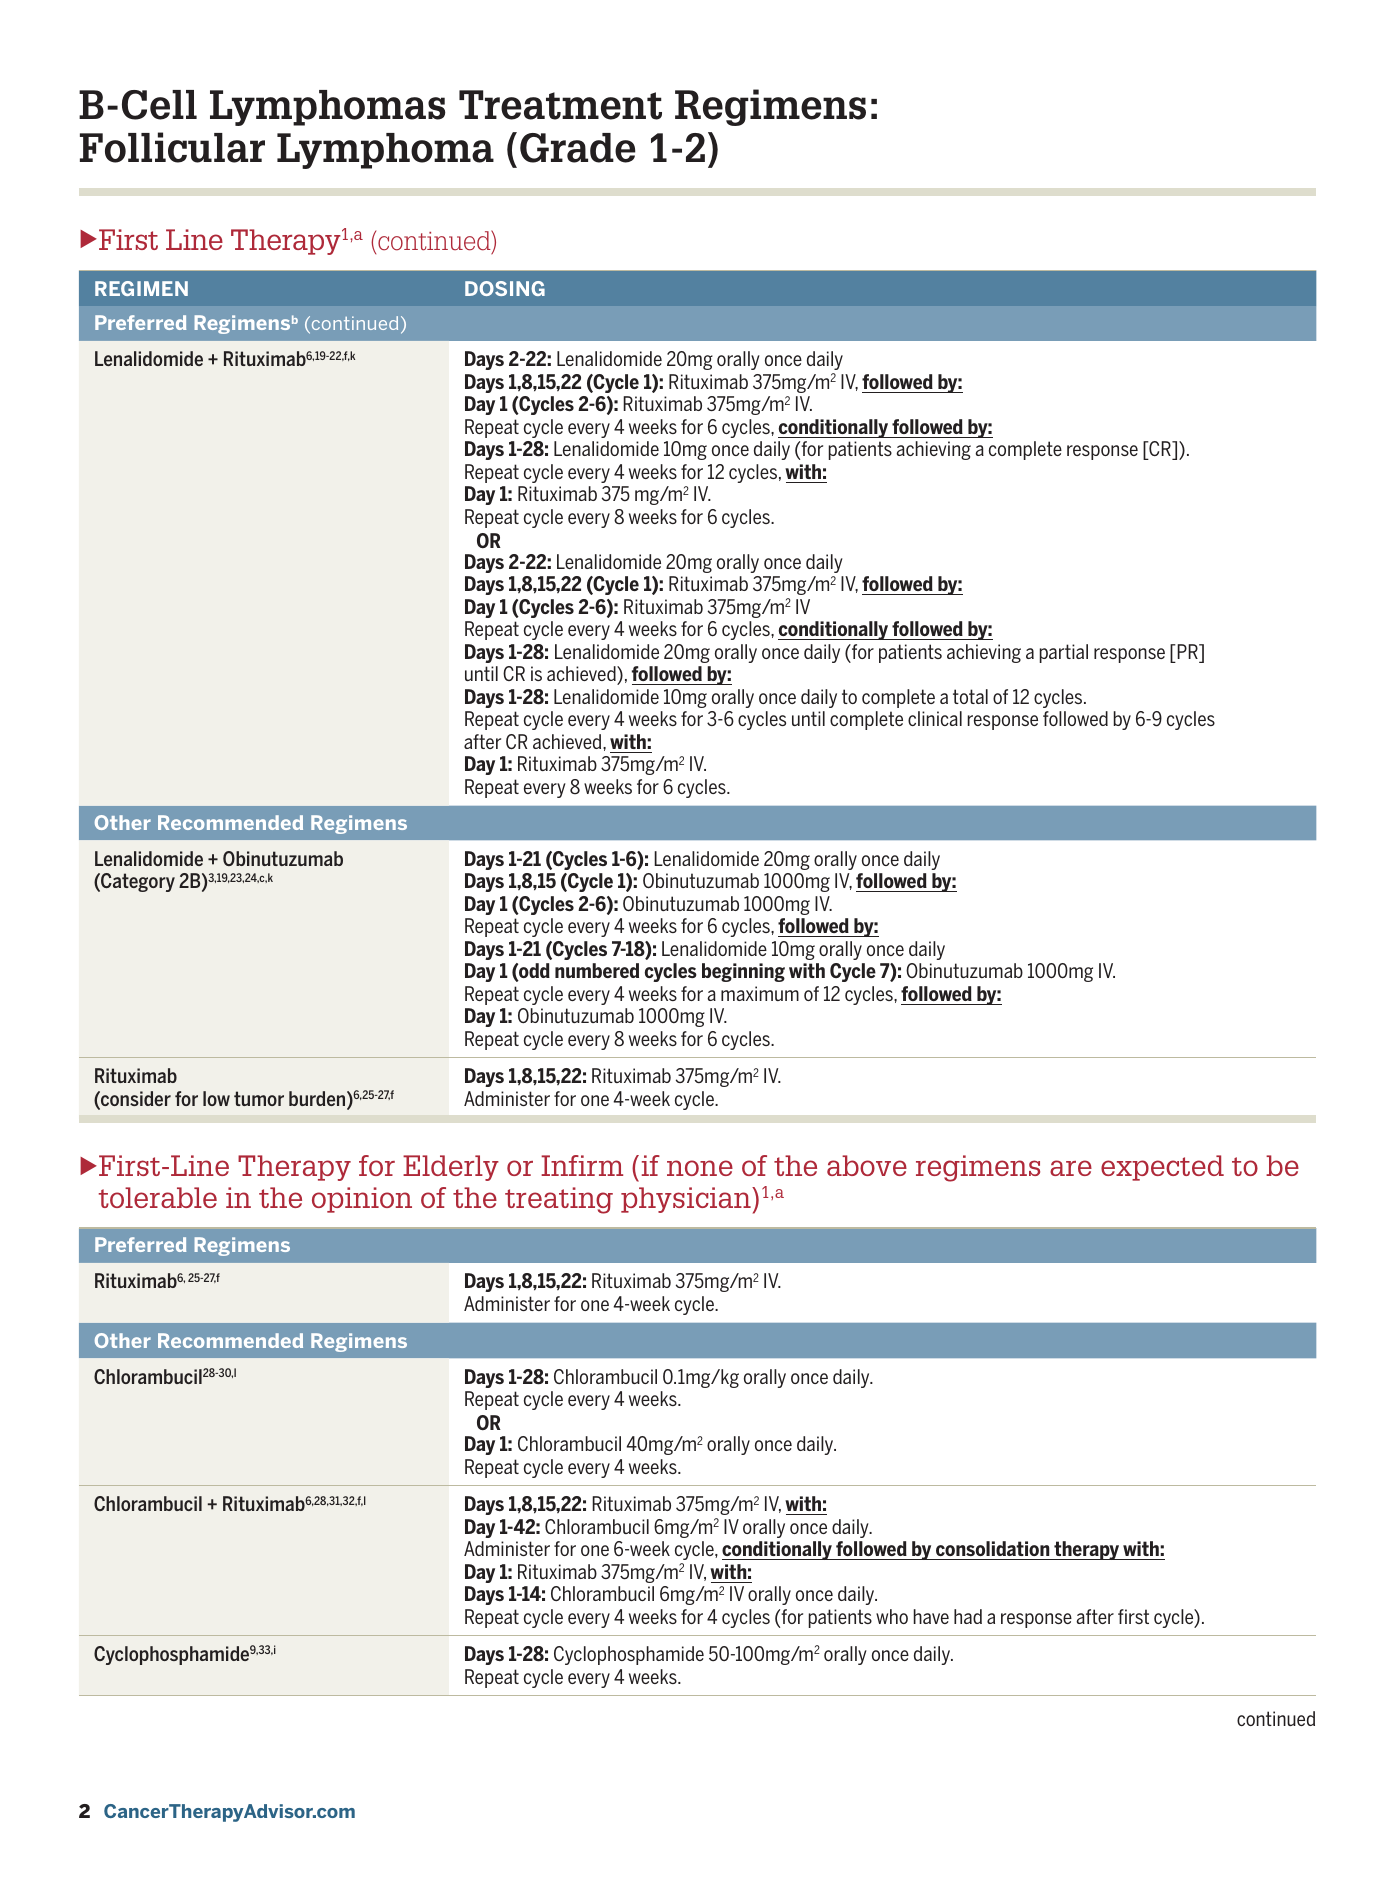 Image resolution: width=1395 pixels, height=1890 pixels. Describe the element at coordinates (560, 105) in the screenshot. I see `Treatment` at that location.
